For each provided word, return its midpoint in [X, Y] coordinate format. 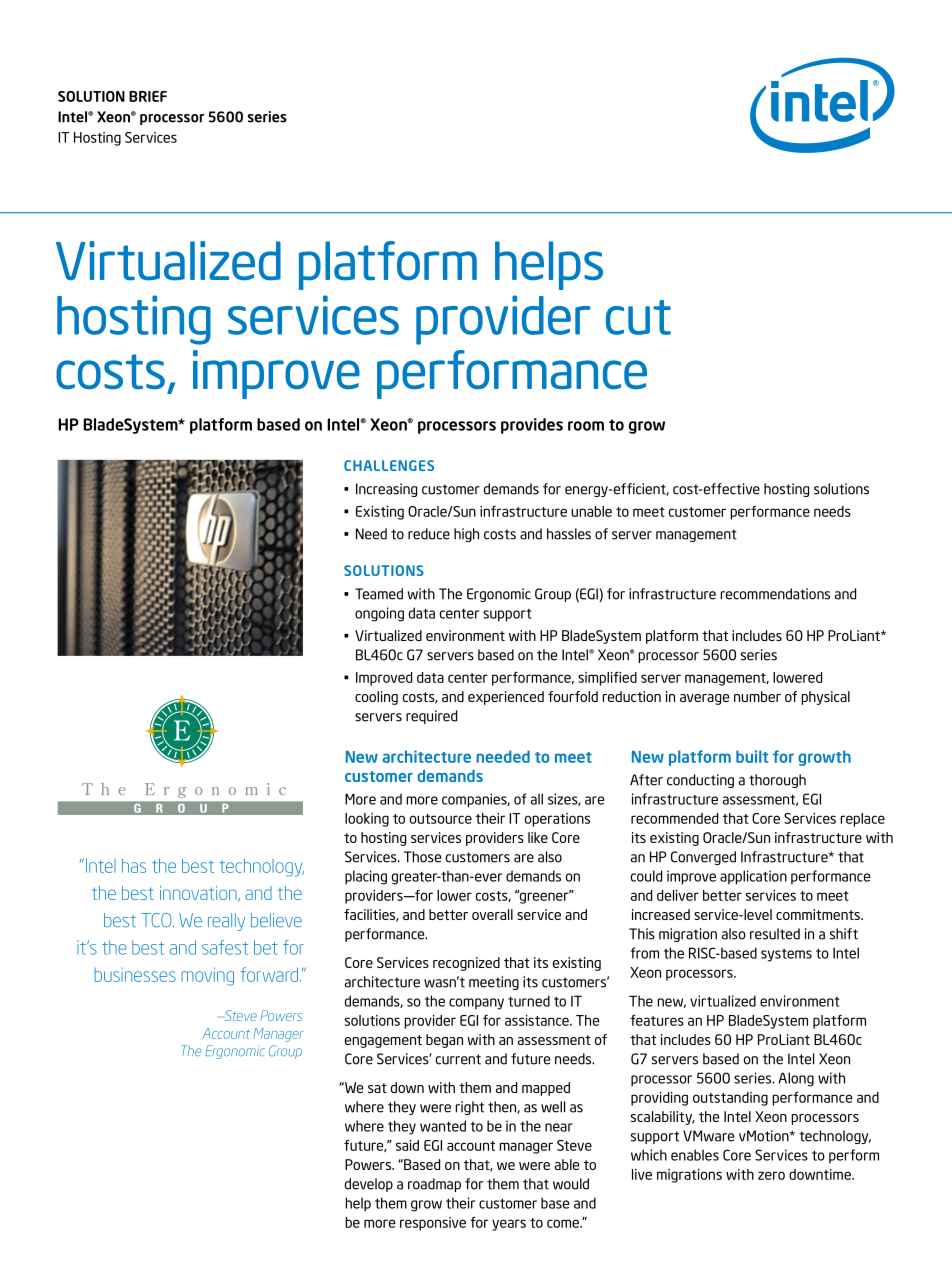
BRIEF [148, 96]
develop [369, 1185]
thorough [777, 781]
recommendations [775, 594]
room [586, 426]
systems [786, 955]
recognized [466, 964]
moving [207, 976]
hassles [569, 534]
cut [638, 317]
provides [532, 426]
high [466, 535]
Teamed [379, 594]
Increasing [386, 490]
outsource [441, 819]
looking [367, 820]
